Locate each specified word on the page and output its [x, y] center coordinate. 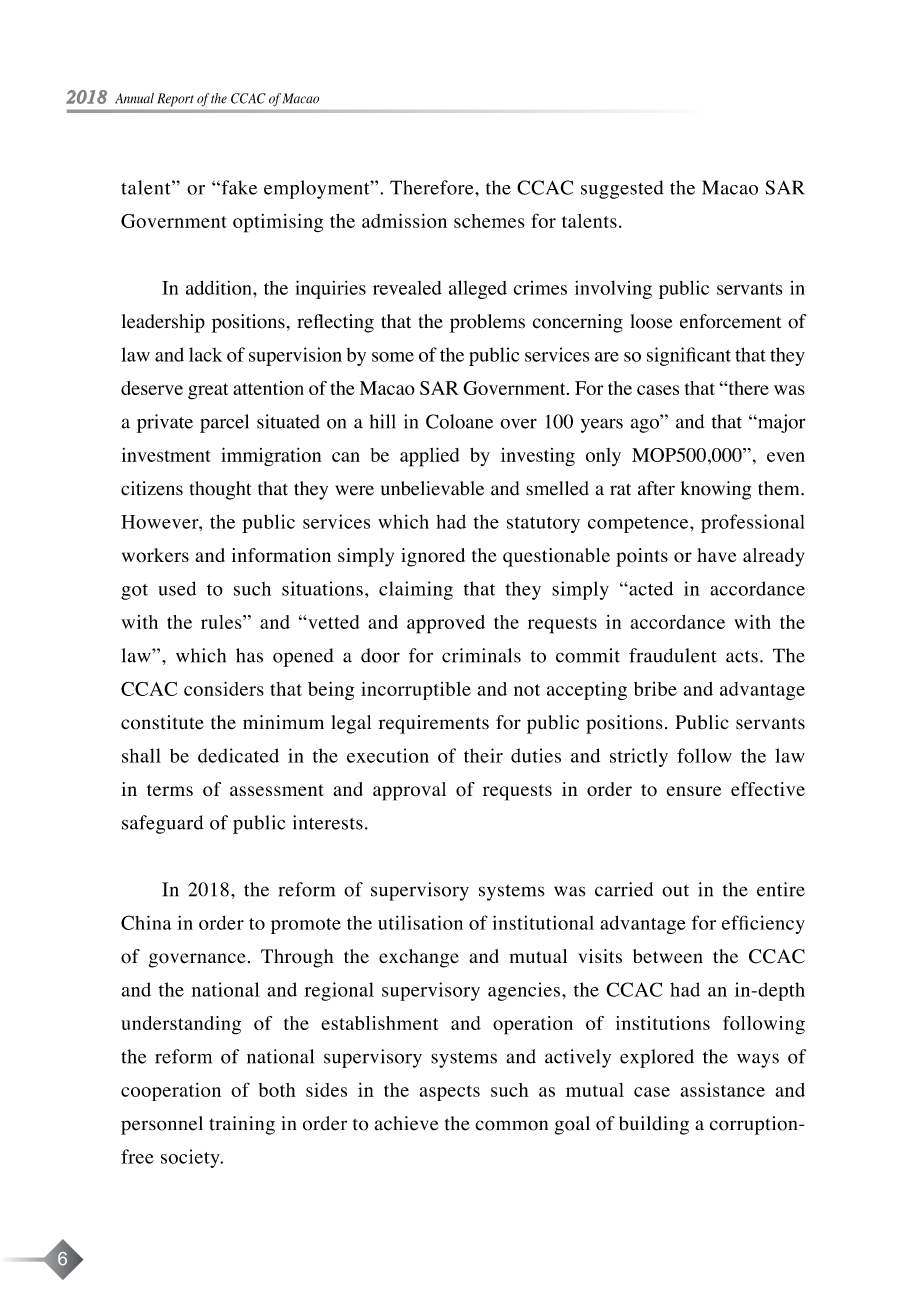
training [242, 1125]
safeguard [163, 824]
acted [650, 588]
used [177, 588]
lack [205, 354]
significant [689, 356]
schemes [489, 221]
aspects [449, 1093]
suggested [622, 189]
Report [175, 99]
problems [487, 323]
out [675, 891]
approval [409, 791]
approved [446, 624]
